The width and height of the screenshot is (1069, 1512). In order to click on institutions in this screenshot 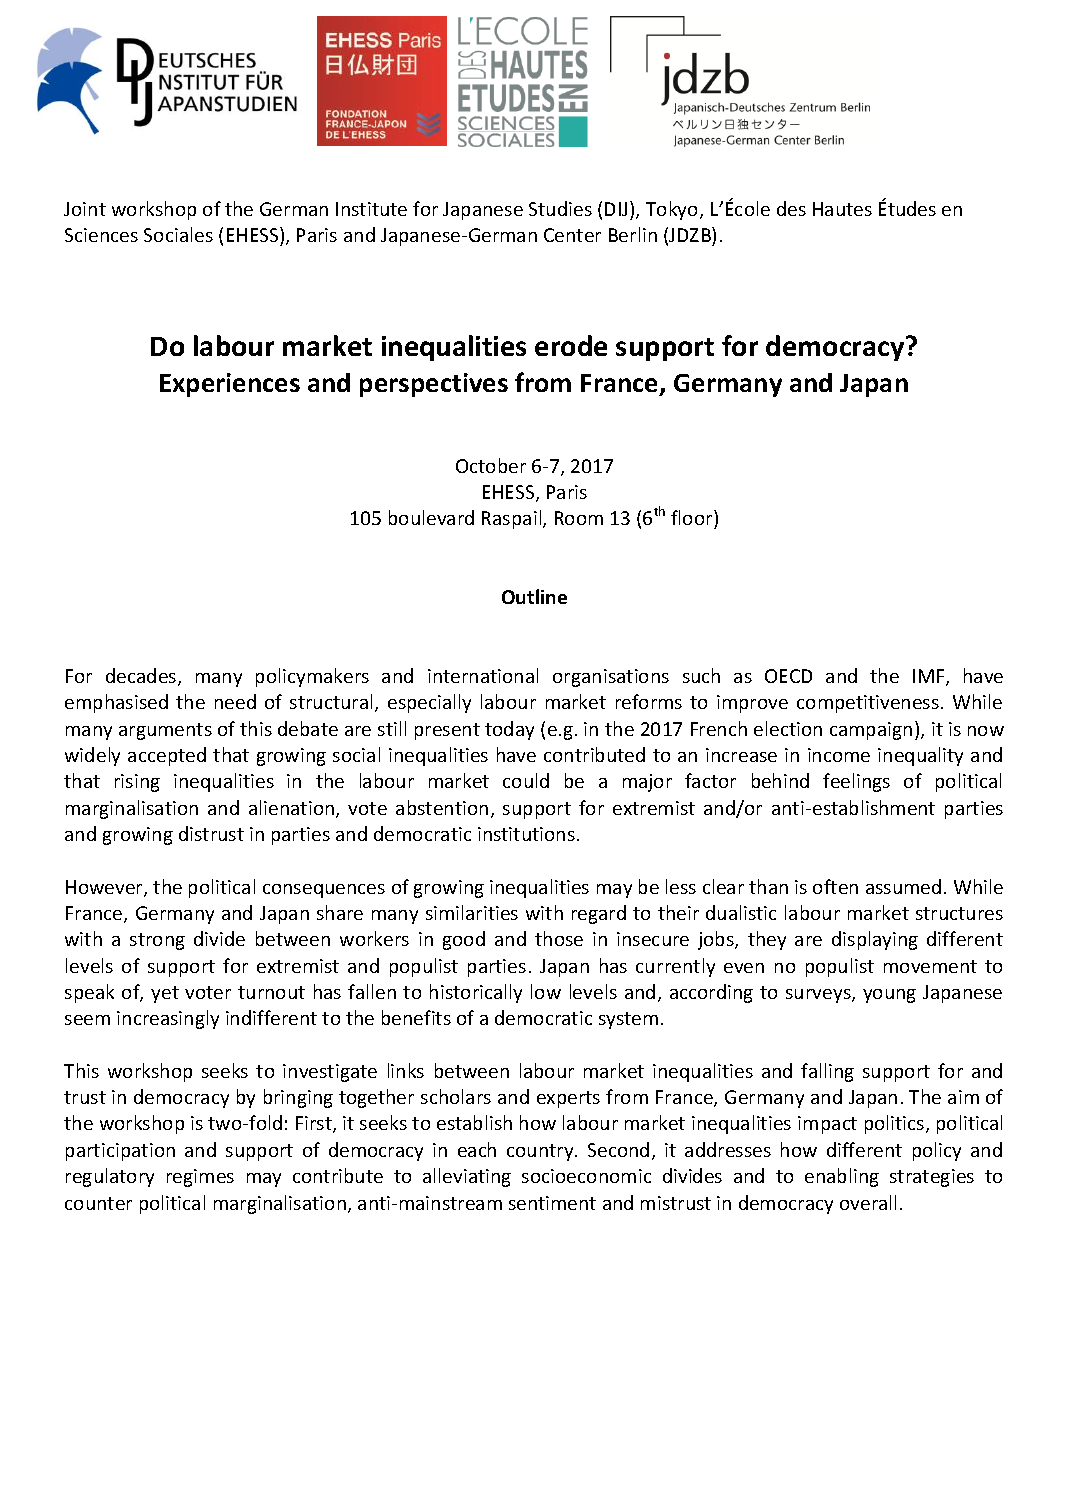, I will do `click(526, 834)`.
